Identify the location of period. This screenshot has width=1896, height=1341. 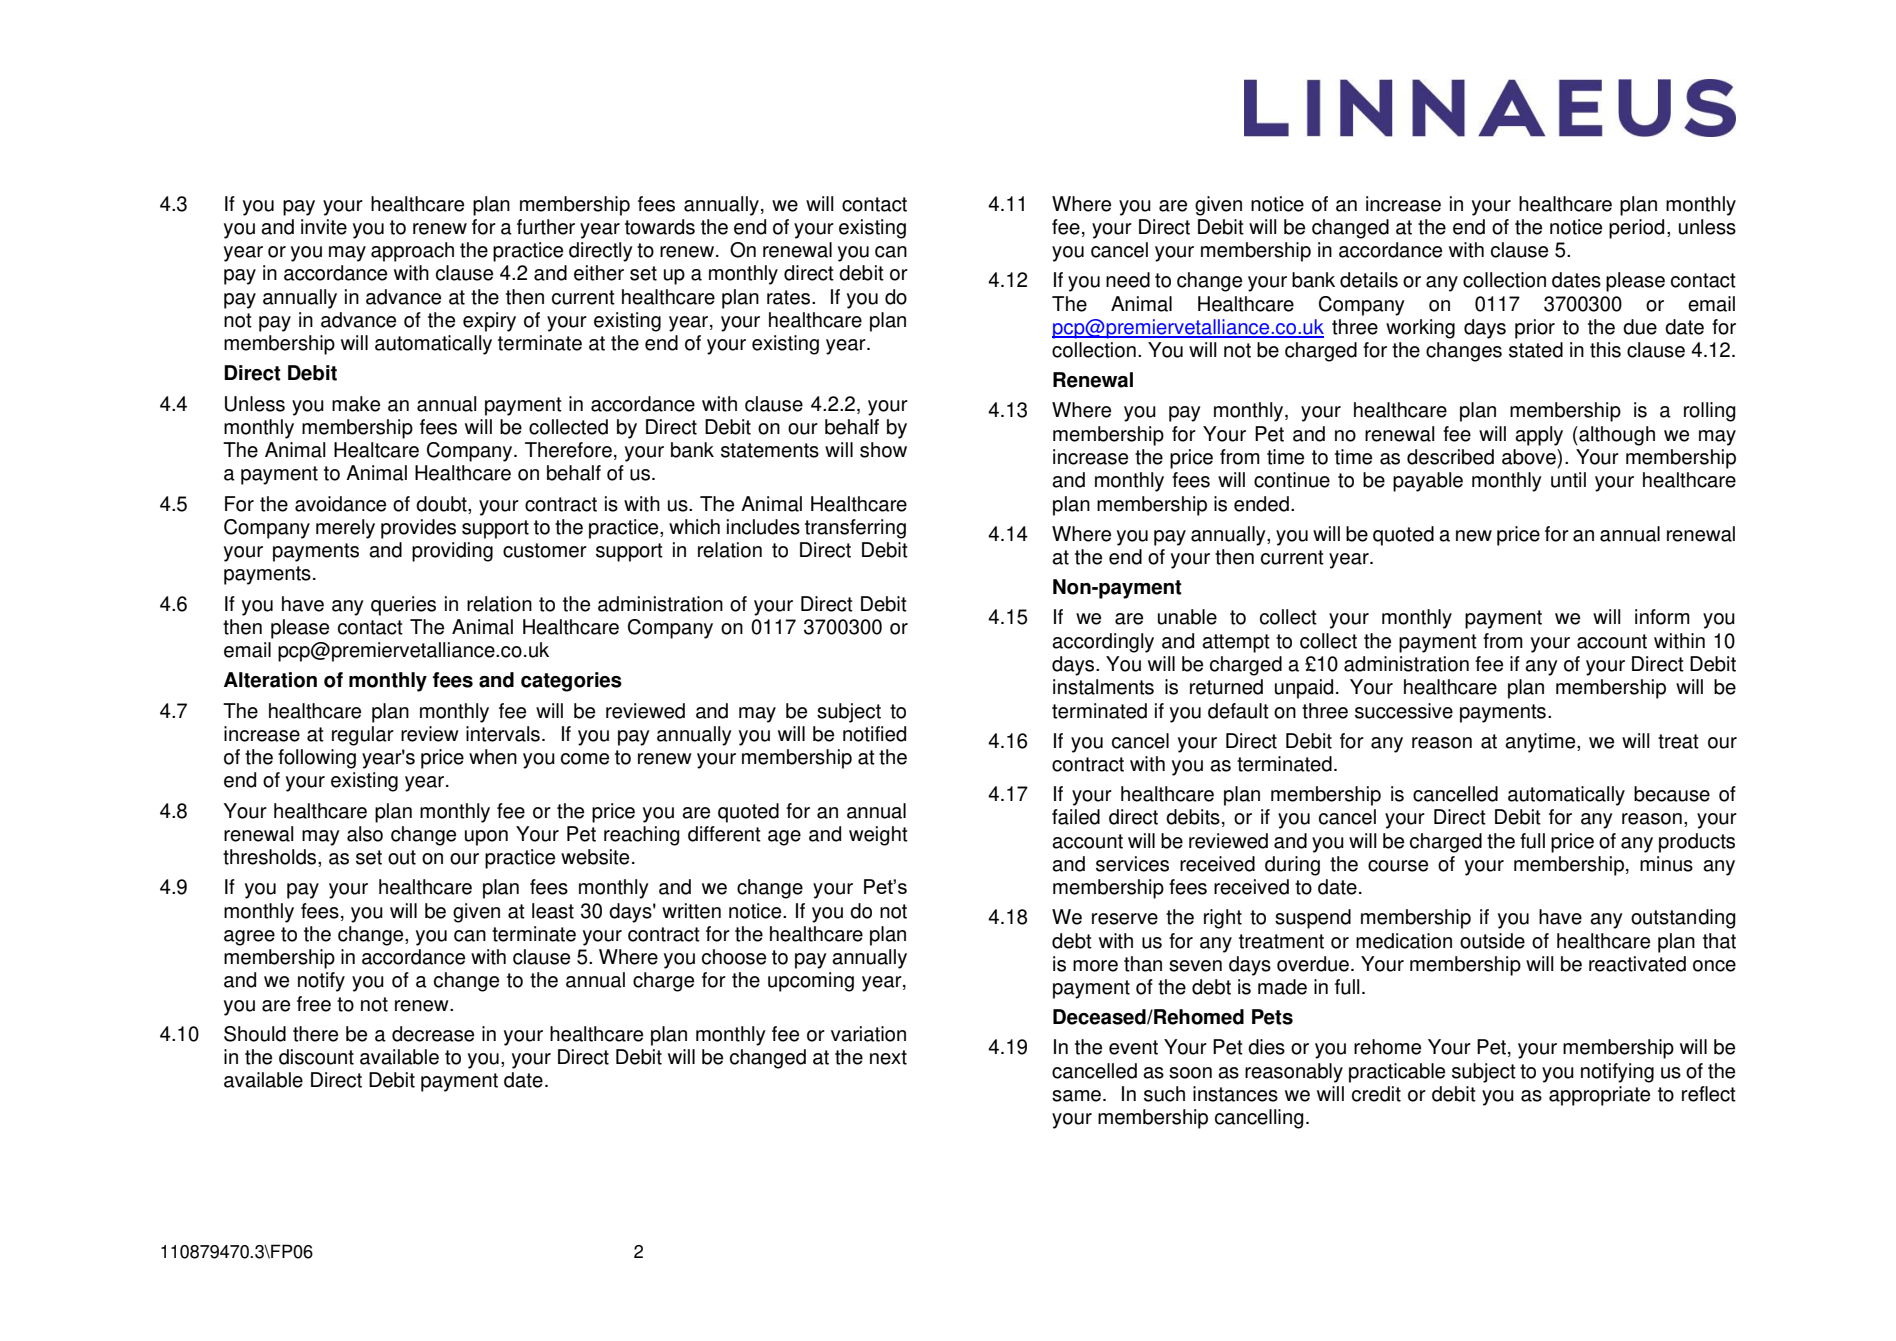
(1636, 229).
